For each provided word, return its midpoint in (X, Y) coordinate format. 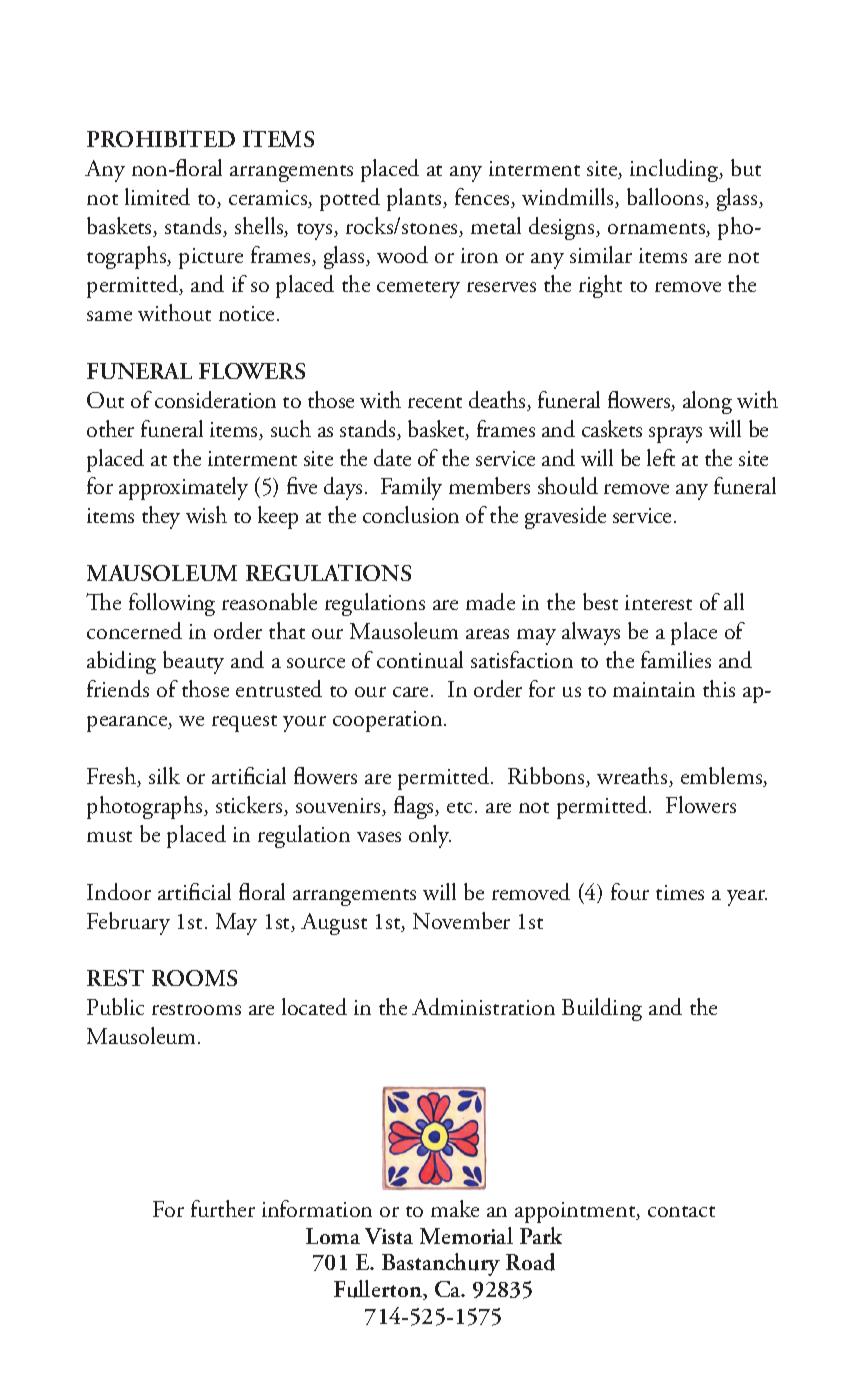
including (675, 170)
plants (415, 199)
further (223, 1208)
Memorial (466, 1235)
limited (157, 196)
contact (681, 1211)
